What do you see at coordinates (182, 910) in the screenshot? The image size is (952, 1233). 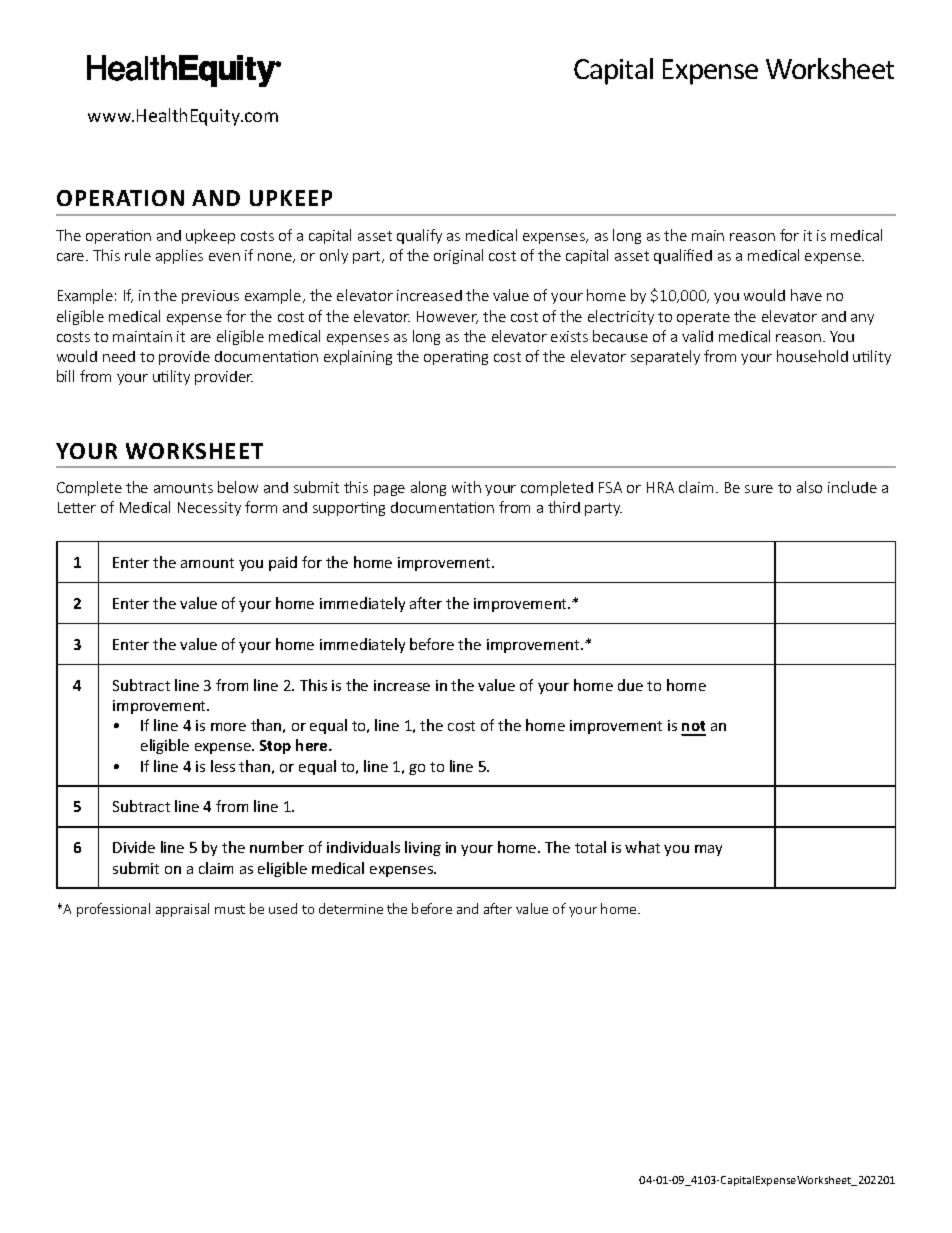 I see `appraisal` at bounding box center [182, 910].
